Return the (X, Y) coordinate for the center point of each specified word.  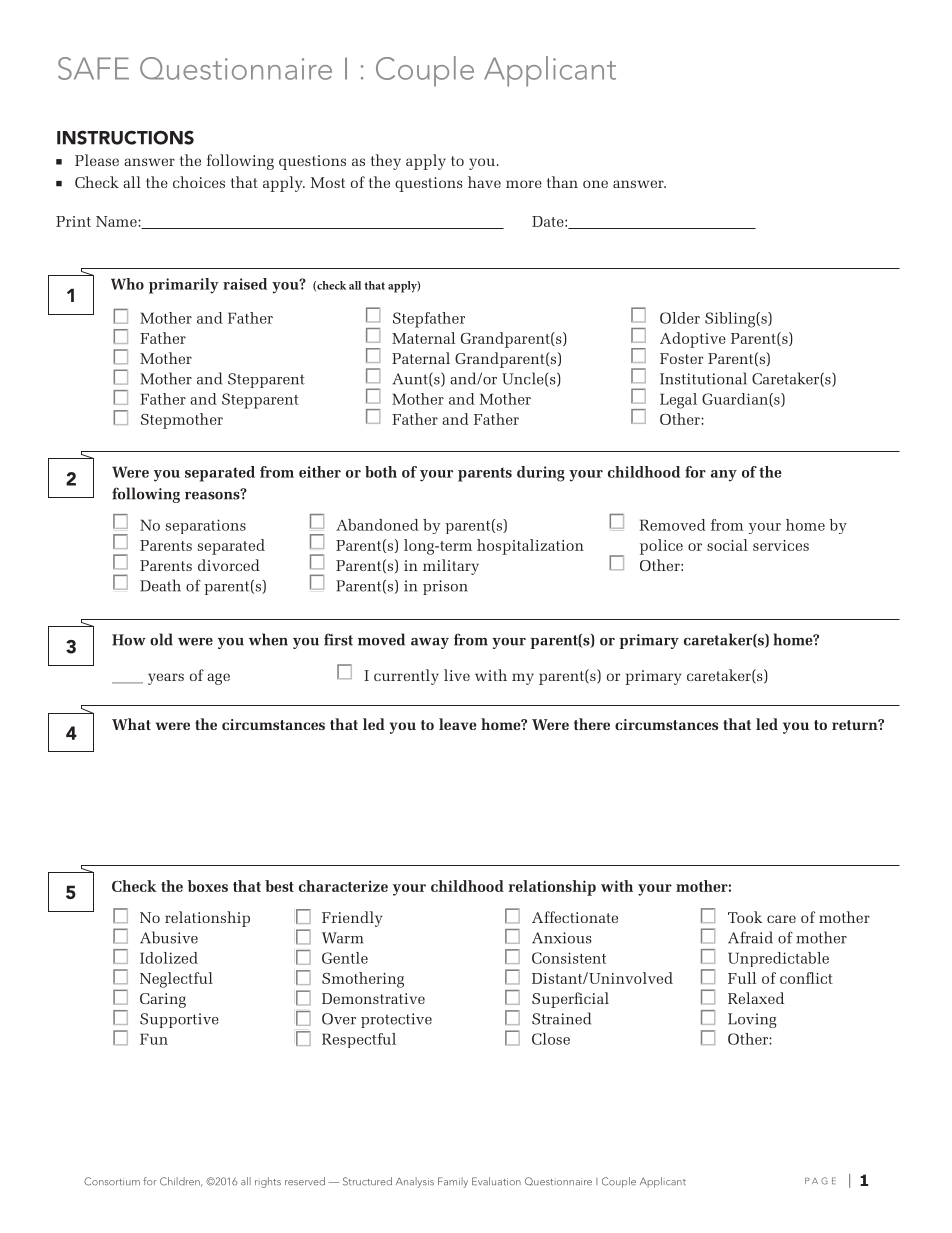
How (129, 640)
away (430, 643)
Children (181, 1182)
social (727, 545)
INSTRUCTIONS (125, 137)
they (386, 162)
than (562, 182)
